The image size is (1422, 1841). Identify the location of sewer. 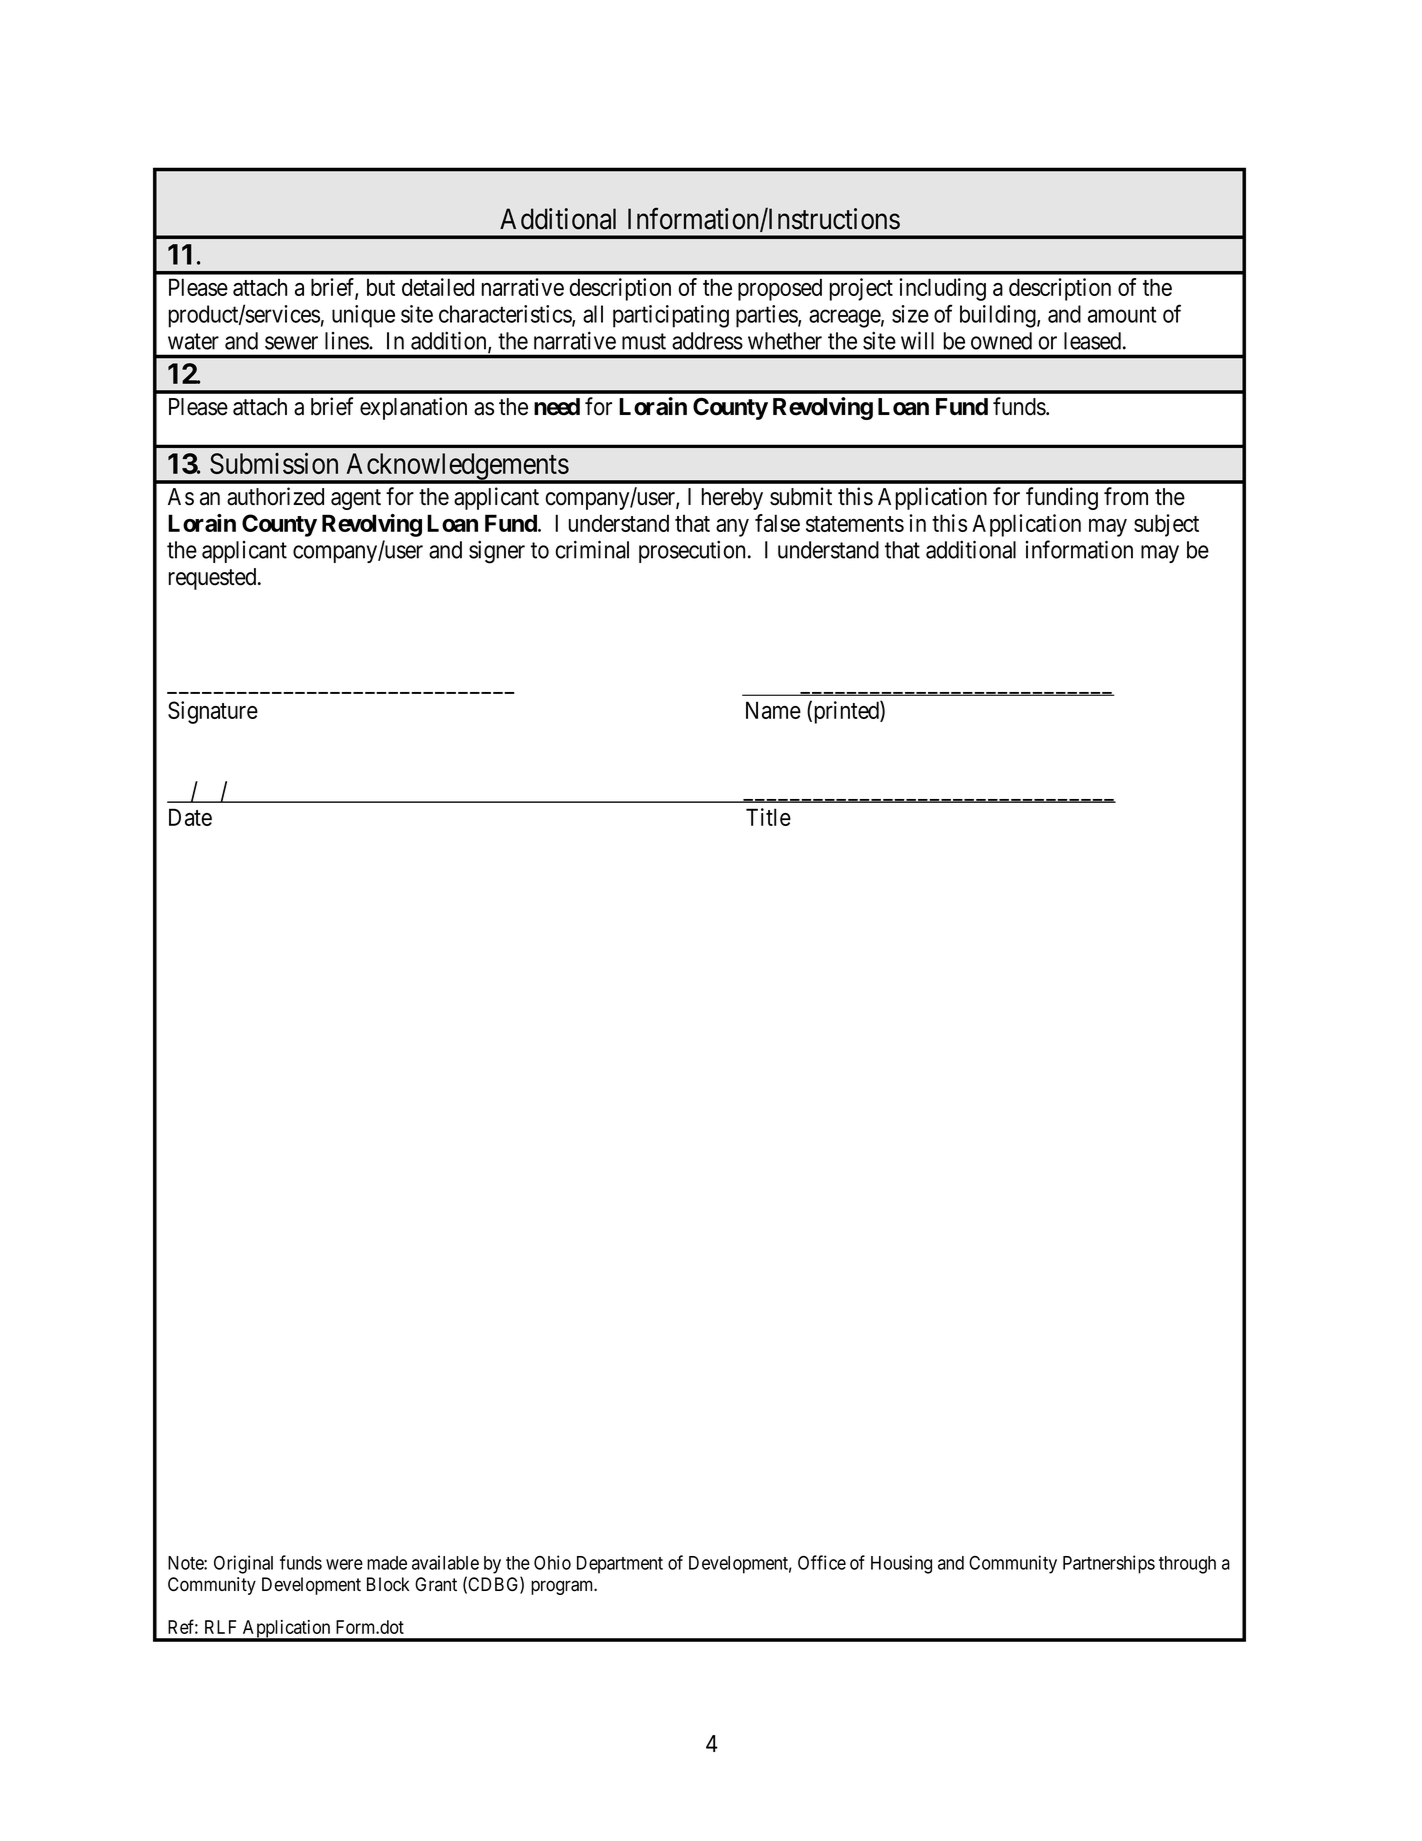
(291, 343).
